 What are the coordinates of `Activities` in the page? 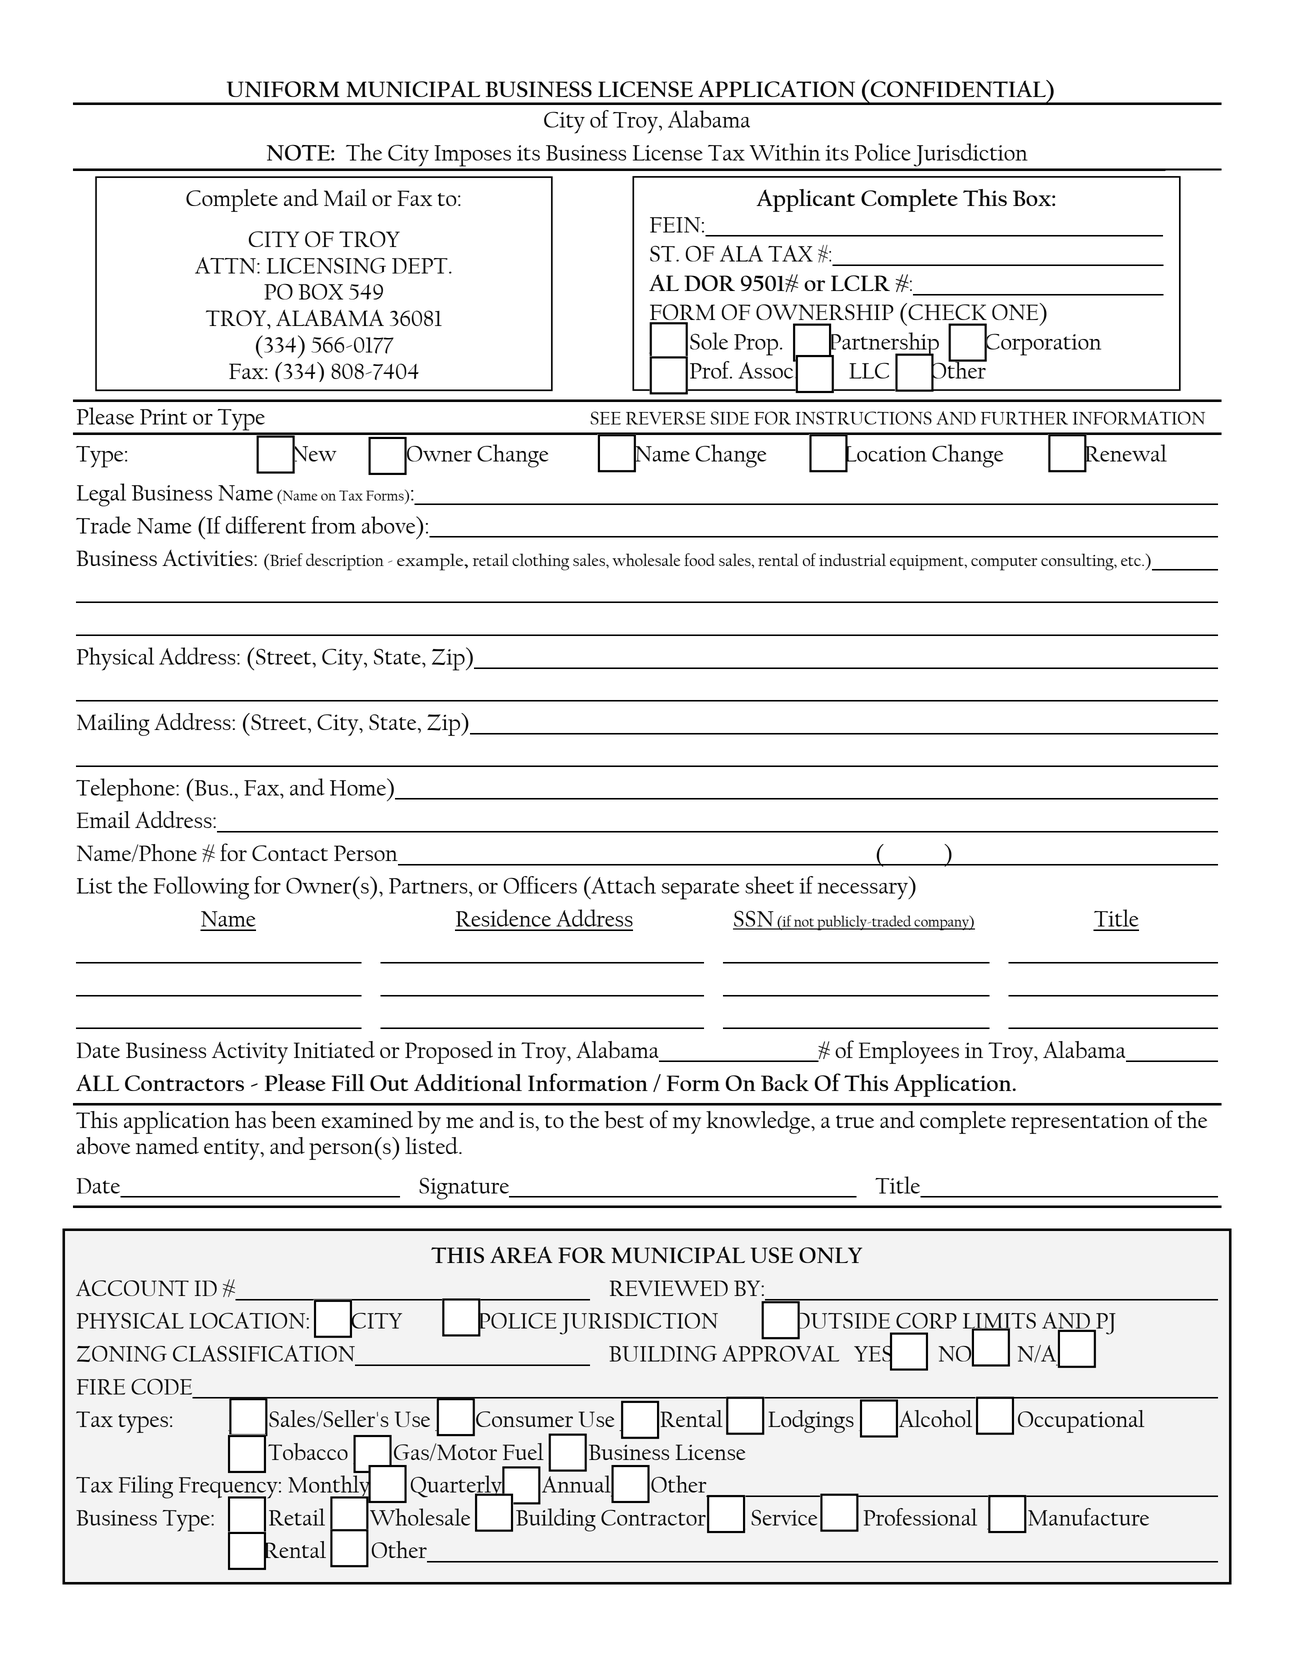 It's located at (208, 558).
